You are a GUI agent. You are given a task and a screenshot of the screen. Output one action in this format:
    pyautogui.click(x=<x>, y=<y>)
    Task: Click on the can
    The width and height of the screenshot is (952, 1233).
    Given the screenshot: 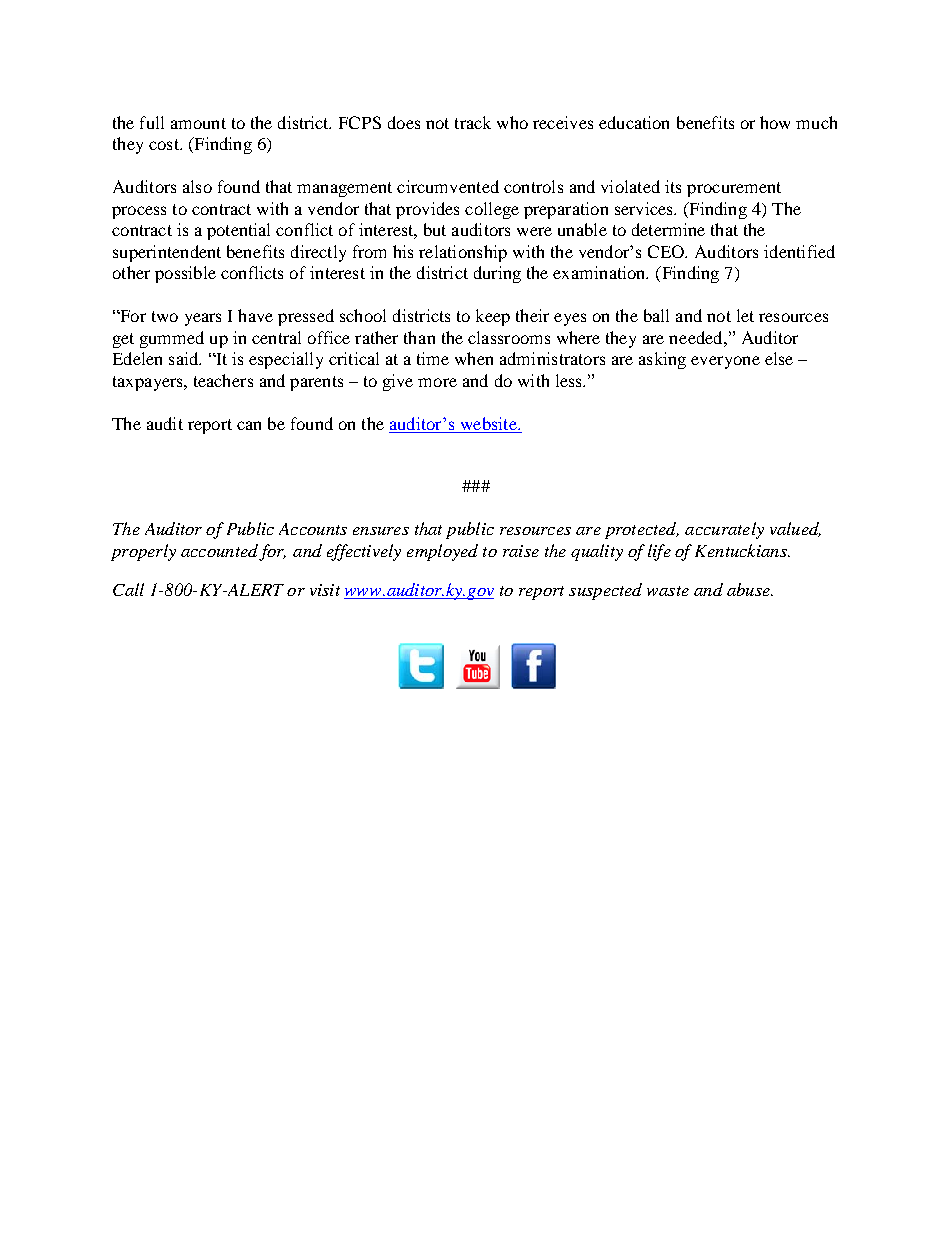 What is the action you would take?
    pyautogui.click(x=249, y=425)
